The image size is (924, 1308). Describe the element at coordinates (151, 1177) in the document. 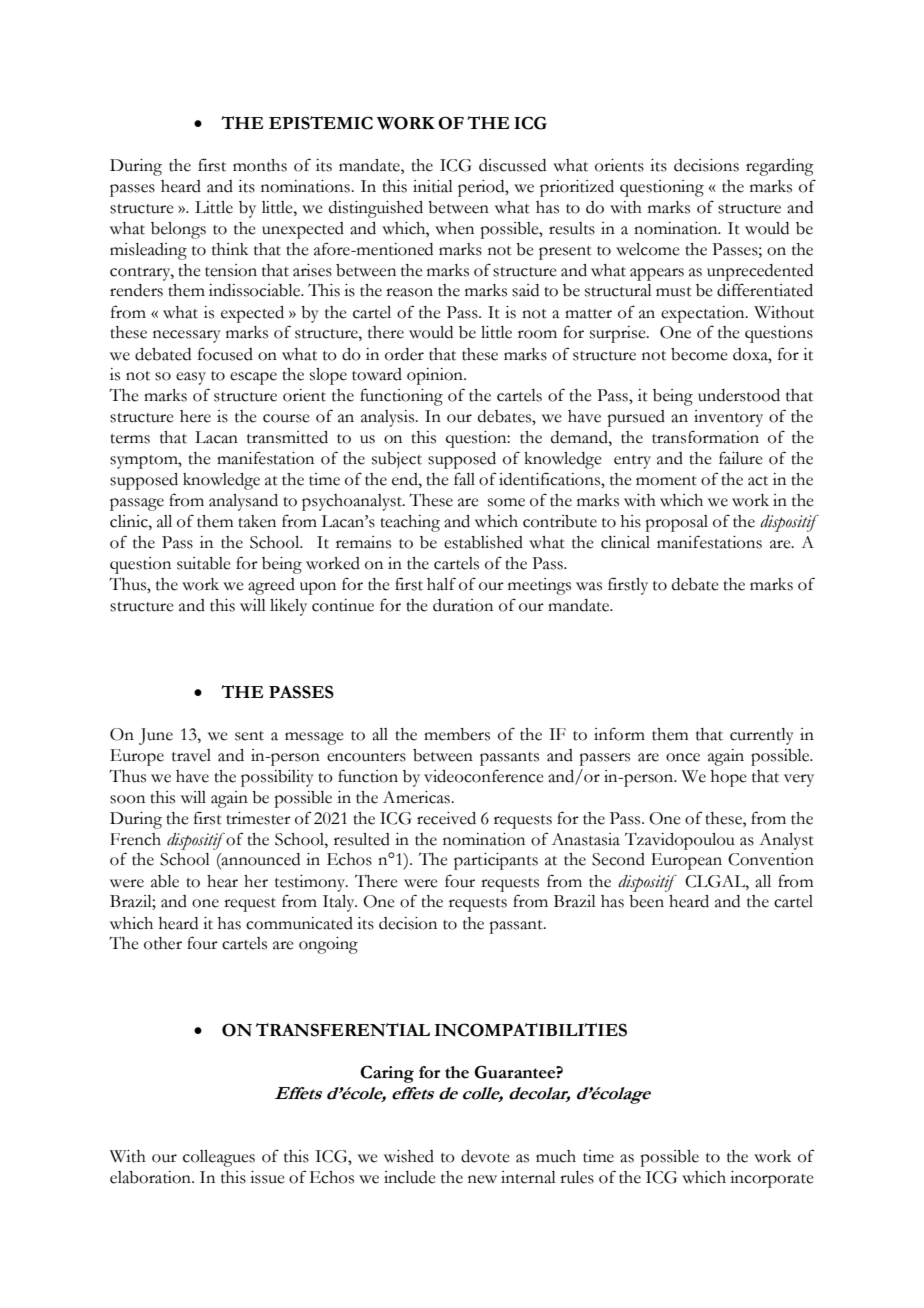

I see `elaboration` at that location.
